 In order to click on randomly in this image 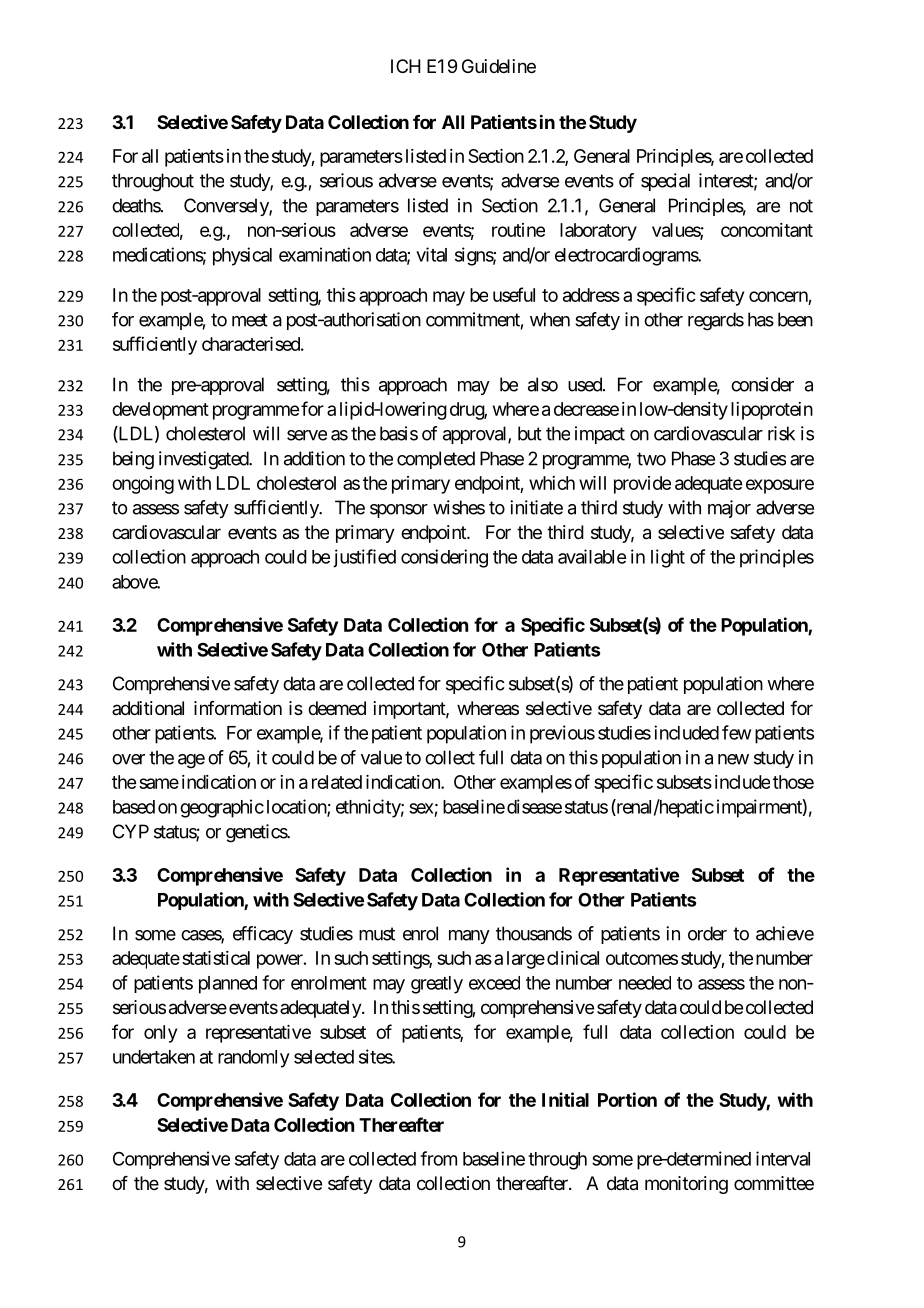, I will do `click(254, 1059)`.
